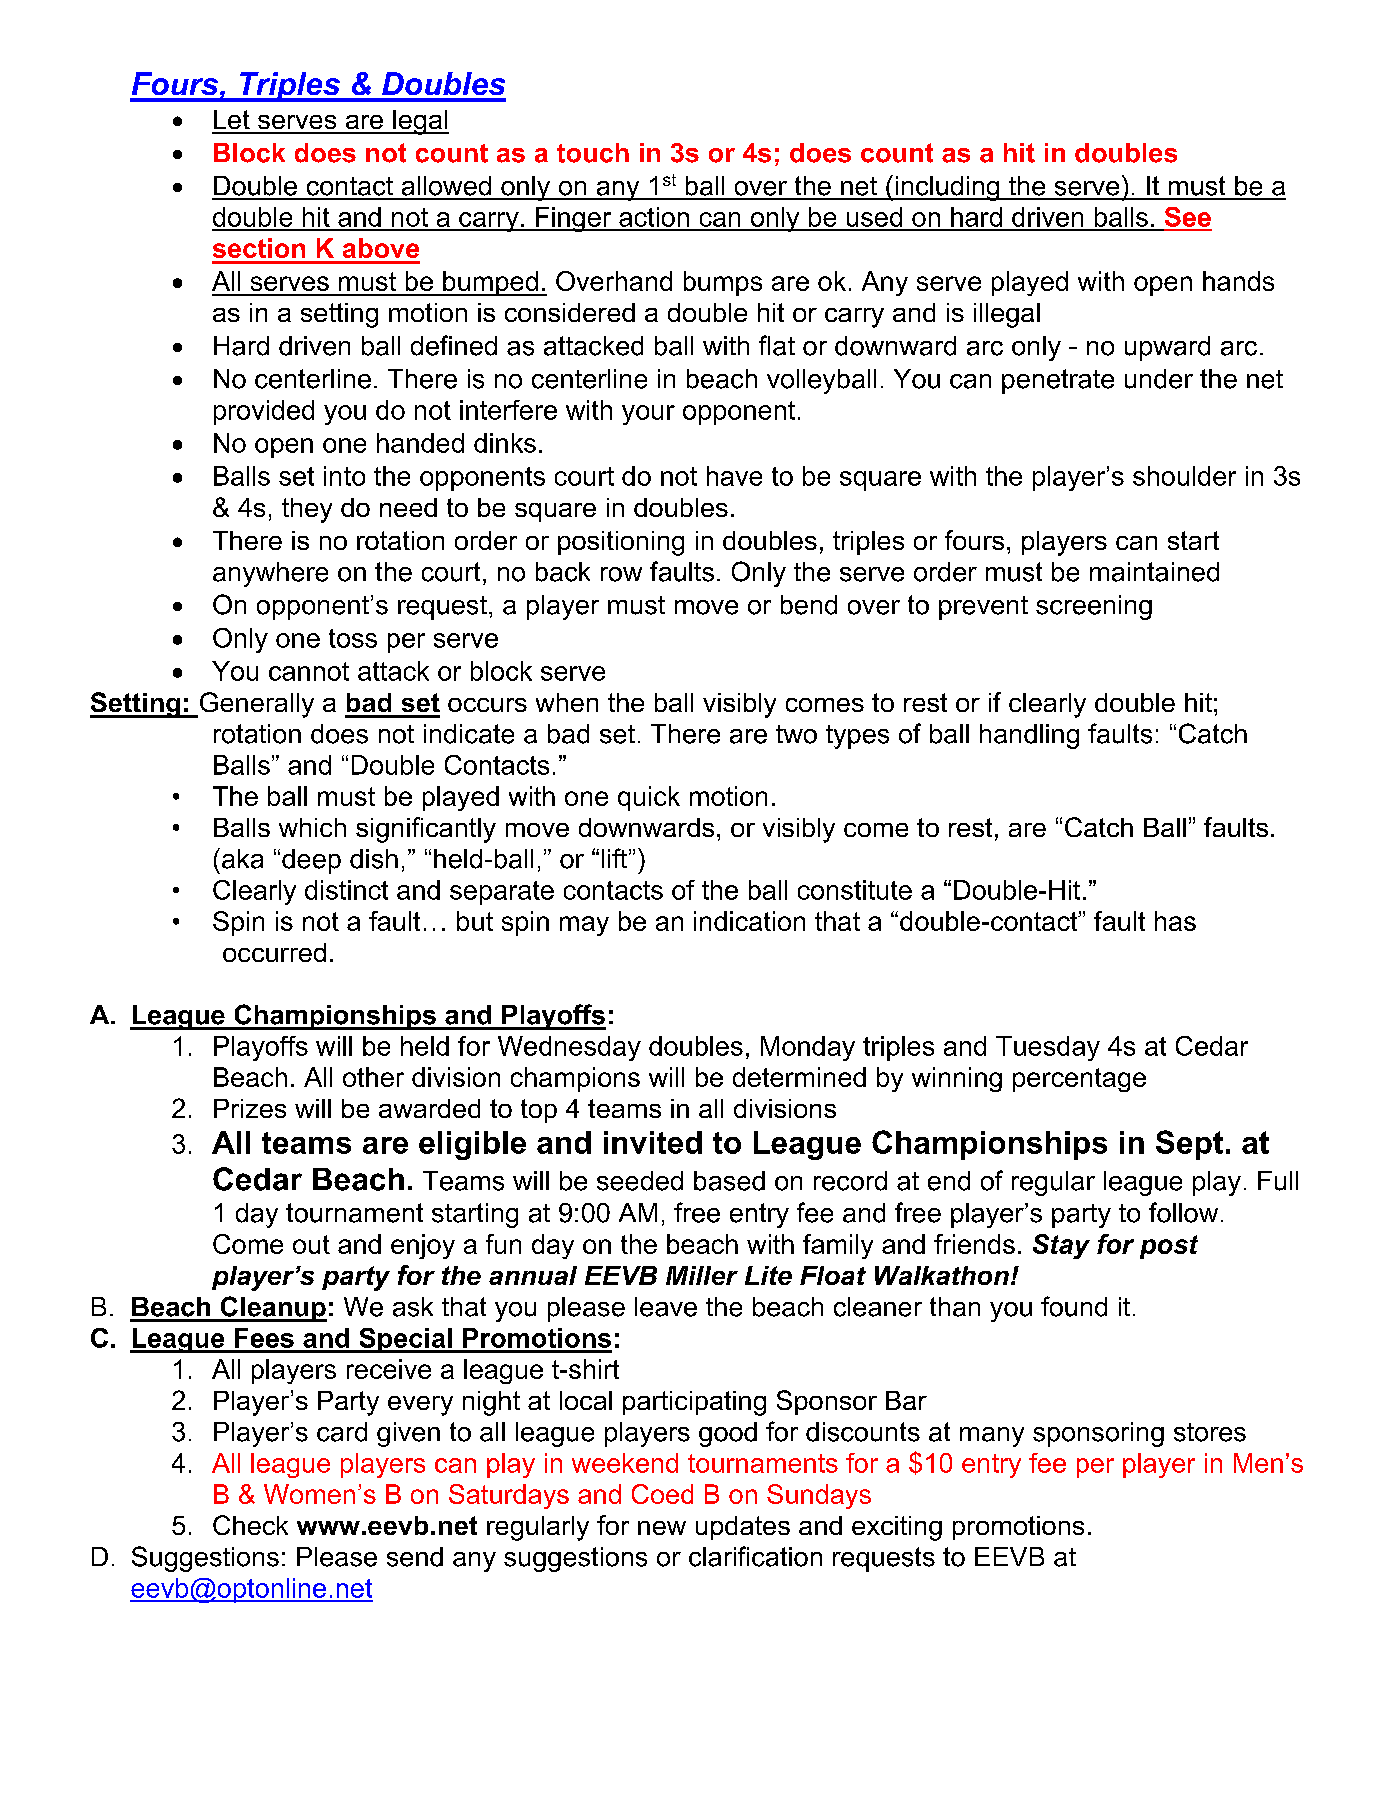 This screenshot has width=1386, height=1794. What do you see at coordinates (743, 1528) in the screenshot?
I see `updates` at bounding box center [743, 1528].
